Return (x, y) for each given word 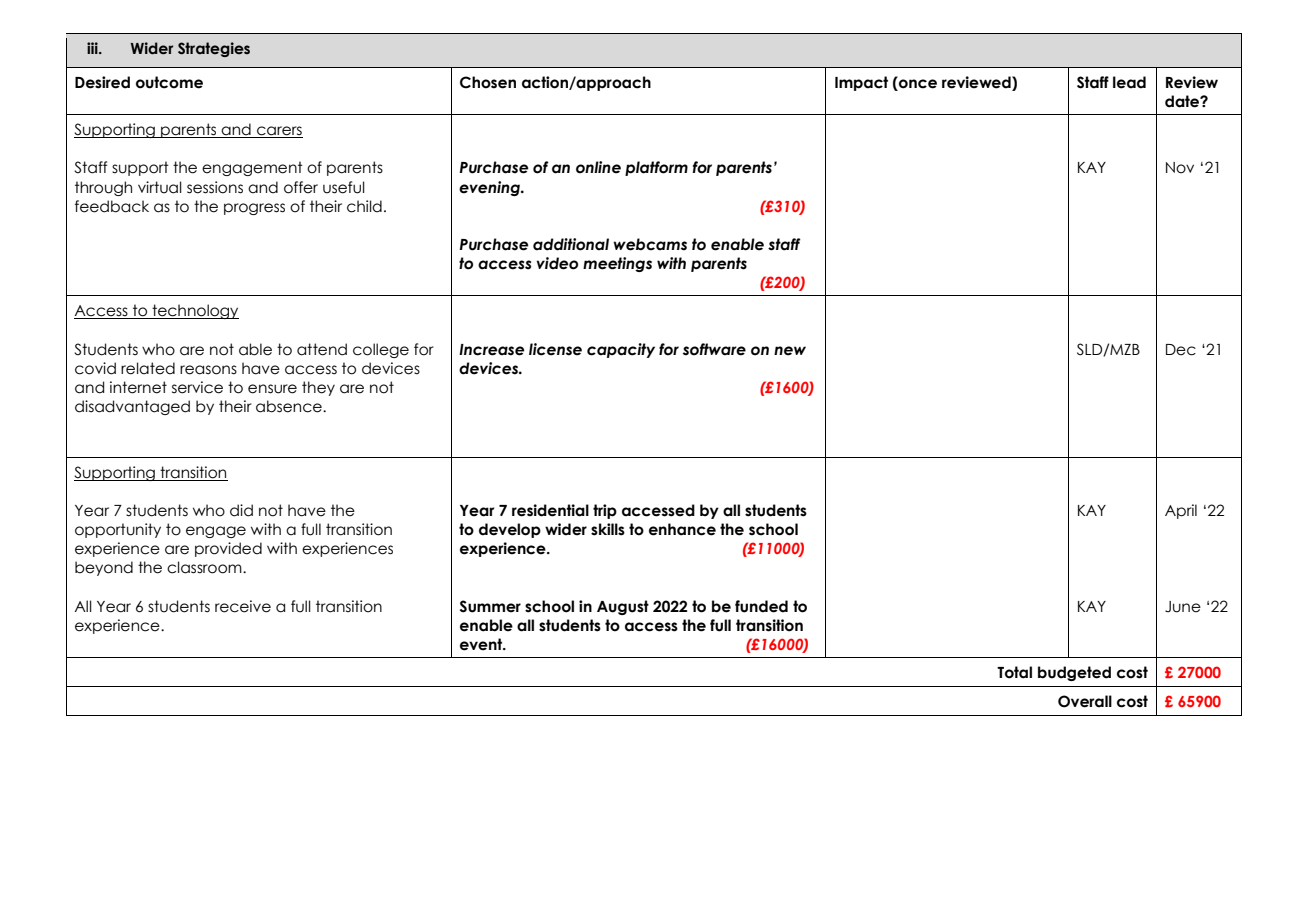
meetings (617, 264)
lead (1129, 82)
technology (194, 311)
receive (243, 606)
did (241, 510)
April (1181, 511)
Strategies (214, 49)
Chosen (488, 82)
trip (605, 511)
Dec (1181, 350)
